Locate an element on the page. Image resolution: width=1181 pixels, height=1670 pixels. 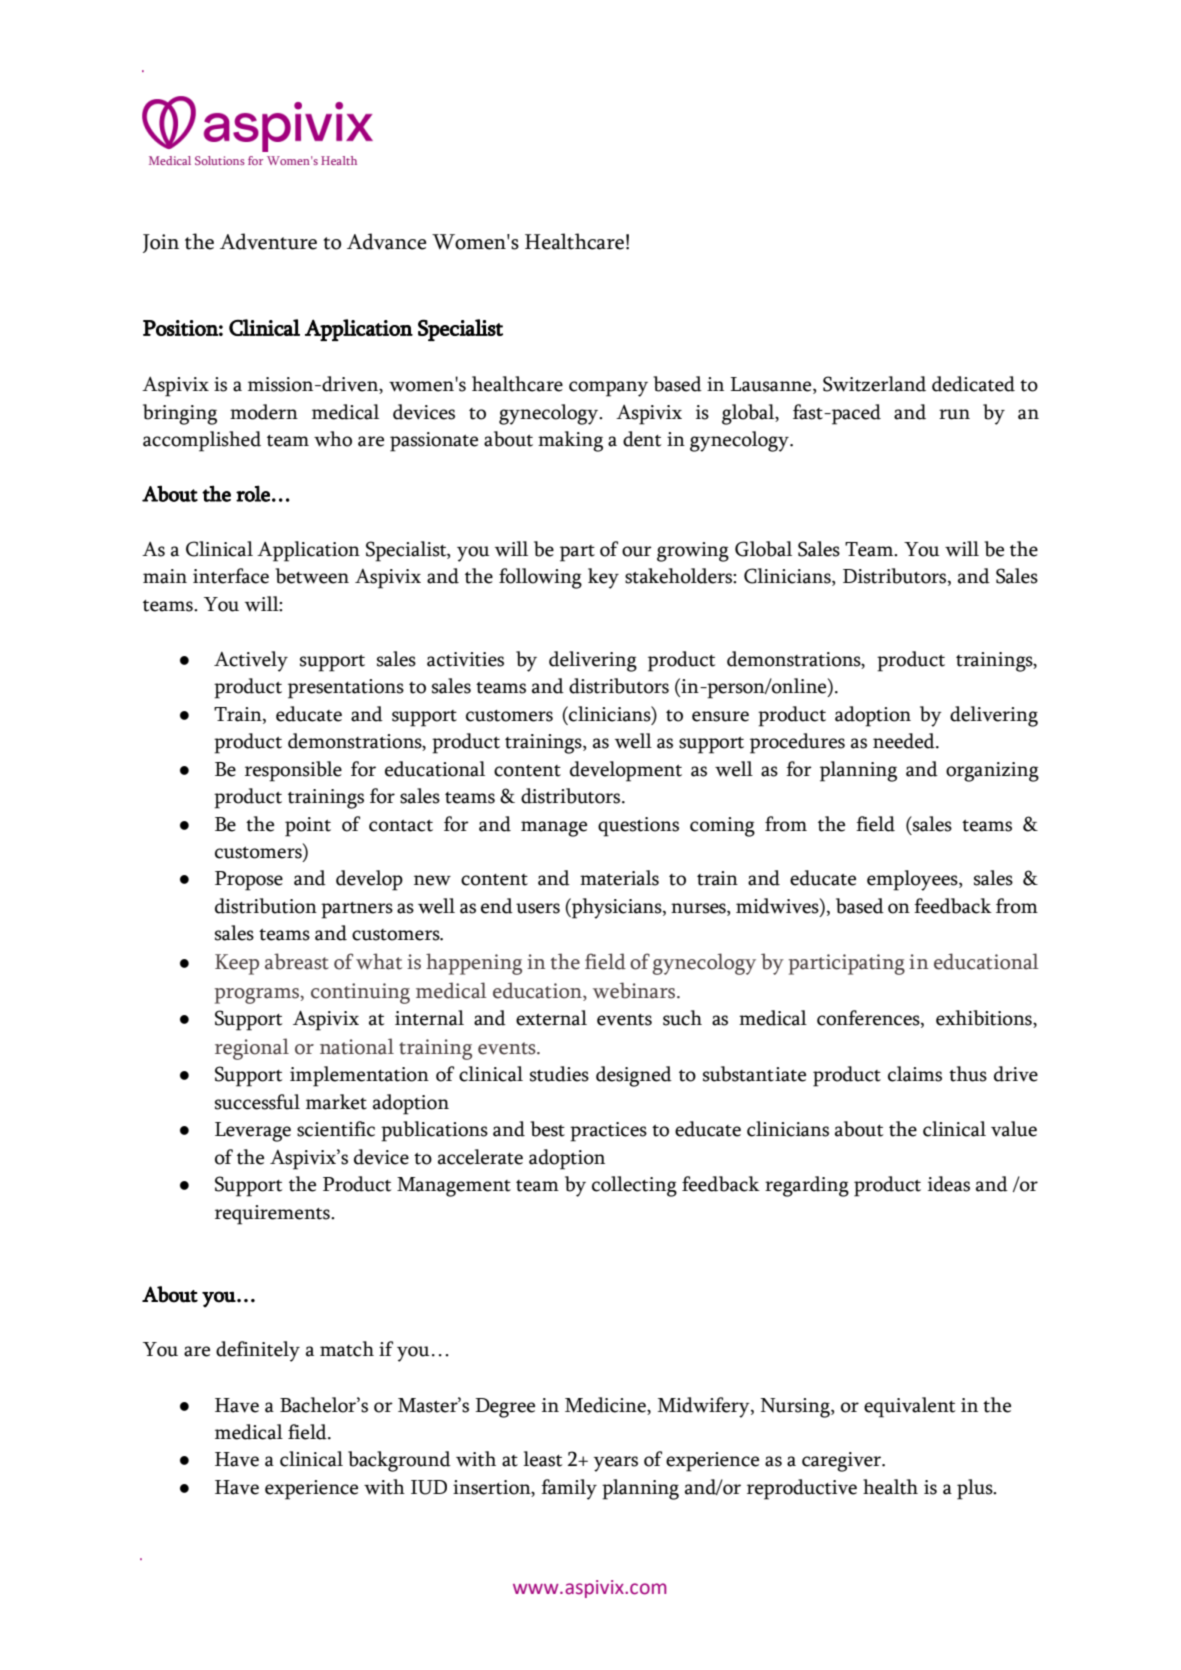
equivalent is located at coordinates (909, 1407).
